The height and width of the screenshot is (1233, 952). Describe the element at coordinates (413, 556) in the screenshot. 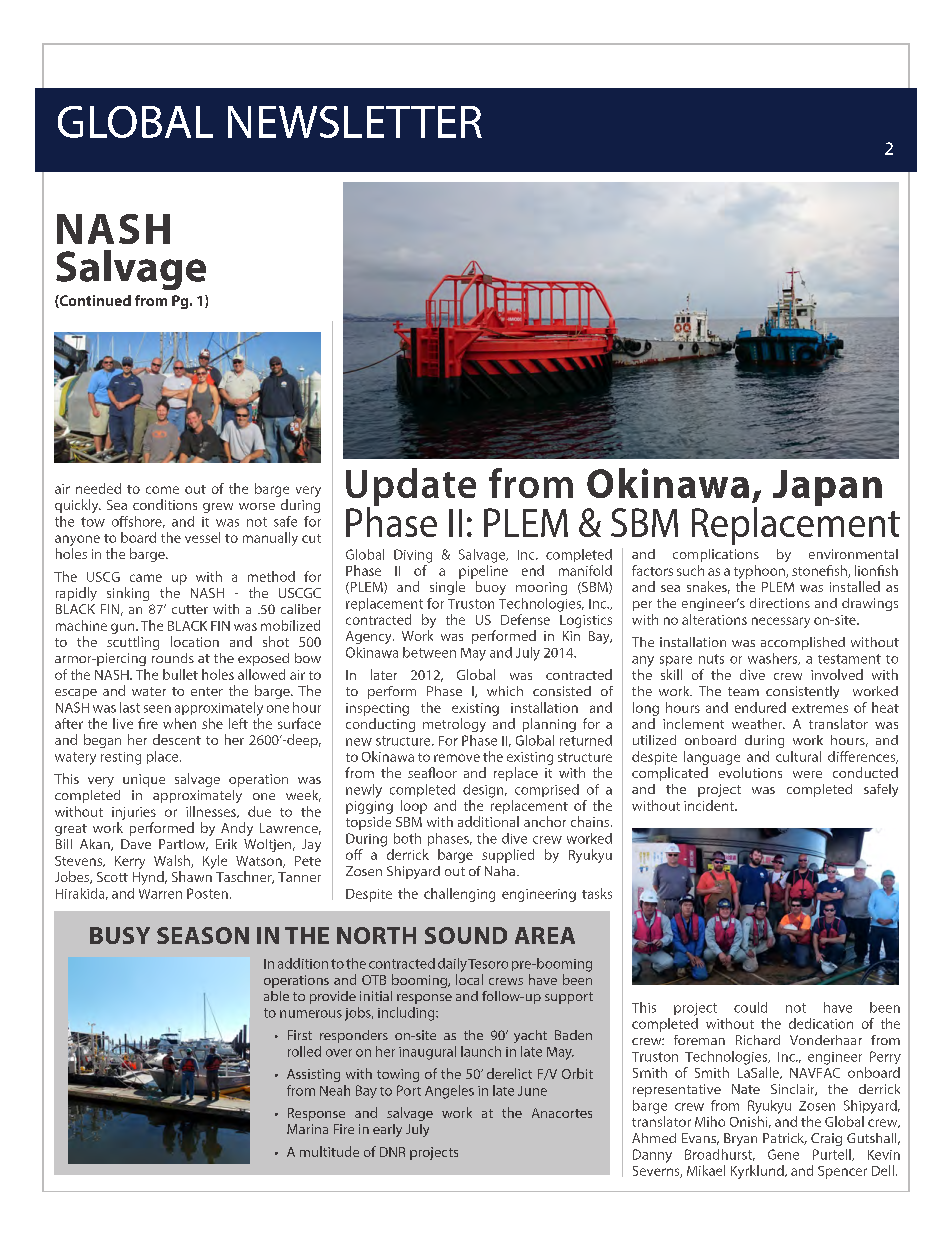

I see `Diving` at that location.
